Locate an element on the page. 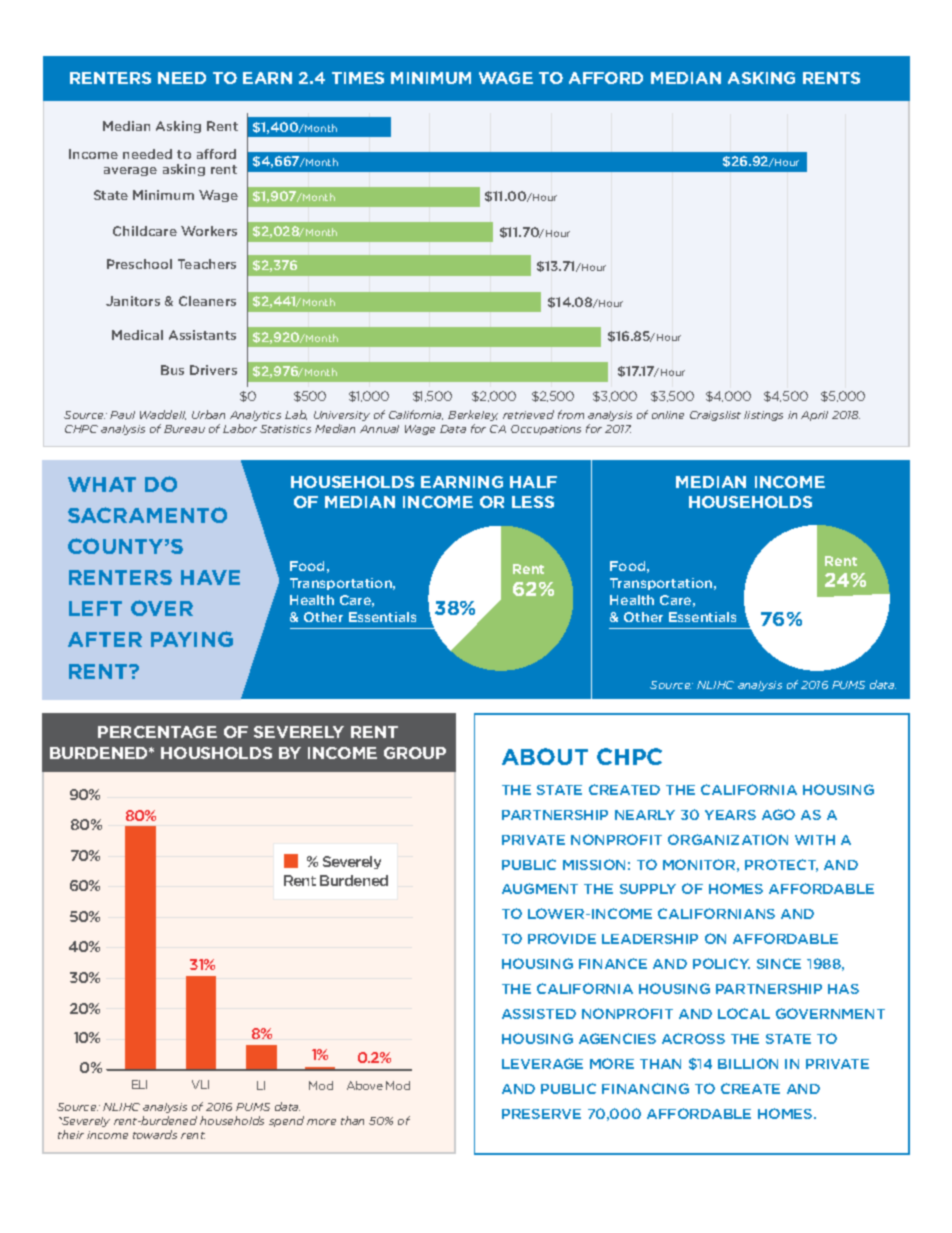 Image resolution: width=952 pixels, height=1233 pixels. Berkeley is located at coordinates (473, 415).
